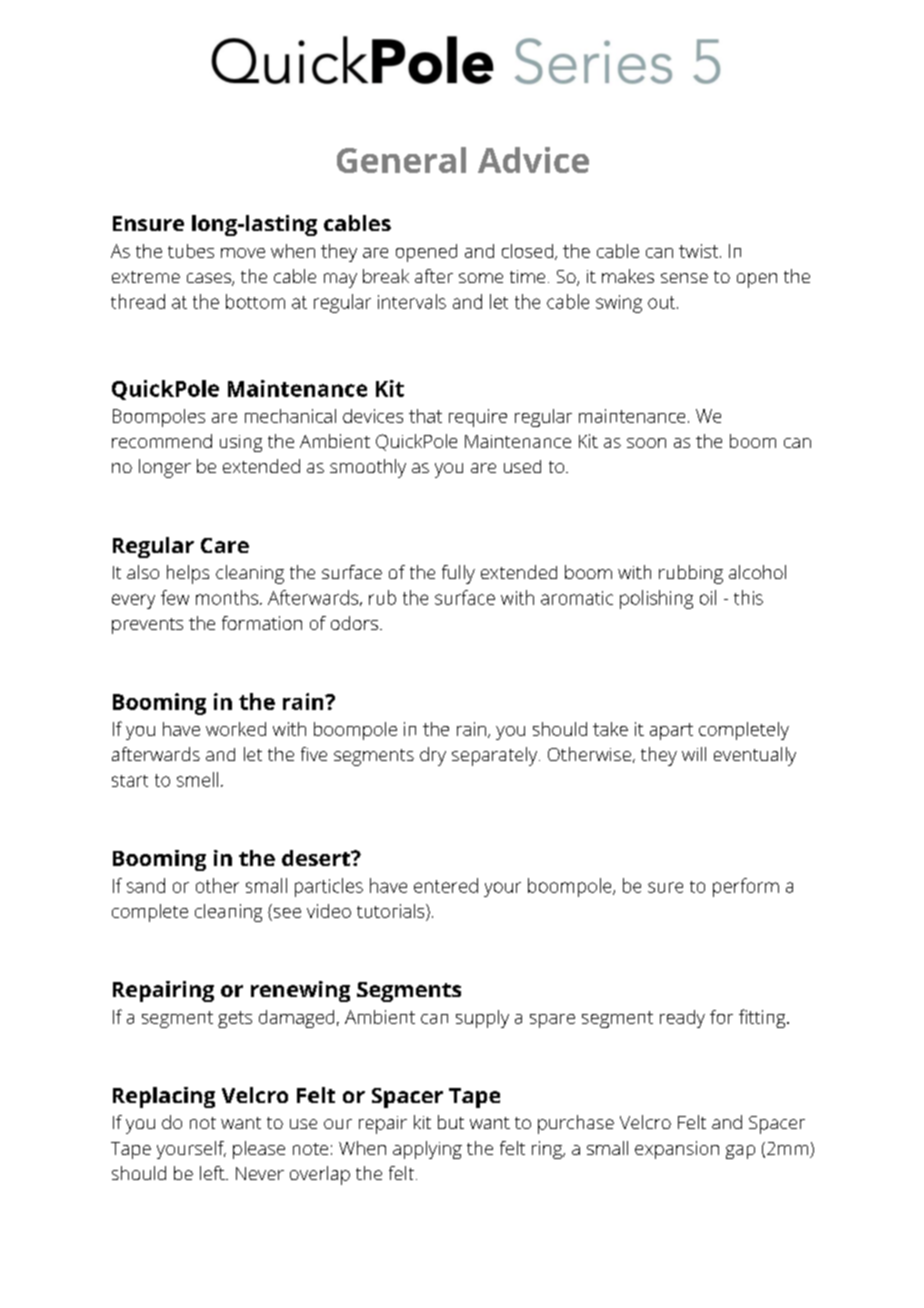 Image resolution: width=924 pixels, height=1308 pixels. Describe the element at coordinates (191, 251) in the screenshot. I see `tubes` at that location.
